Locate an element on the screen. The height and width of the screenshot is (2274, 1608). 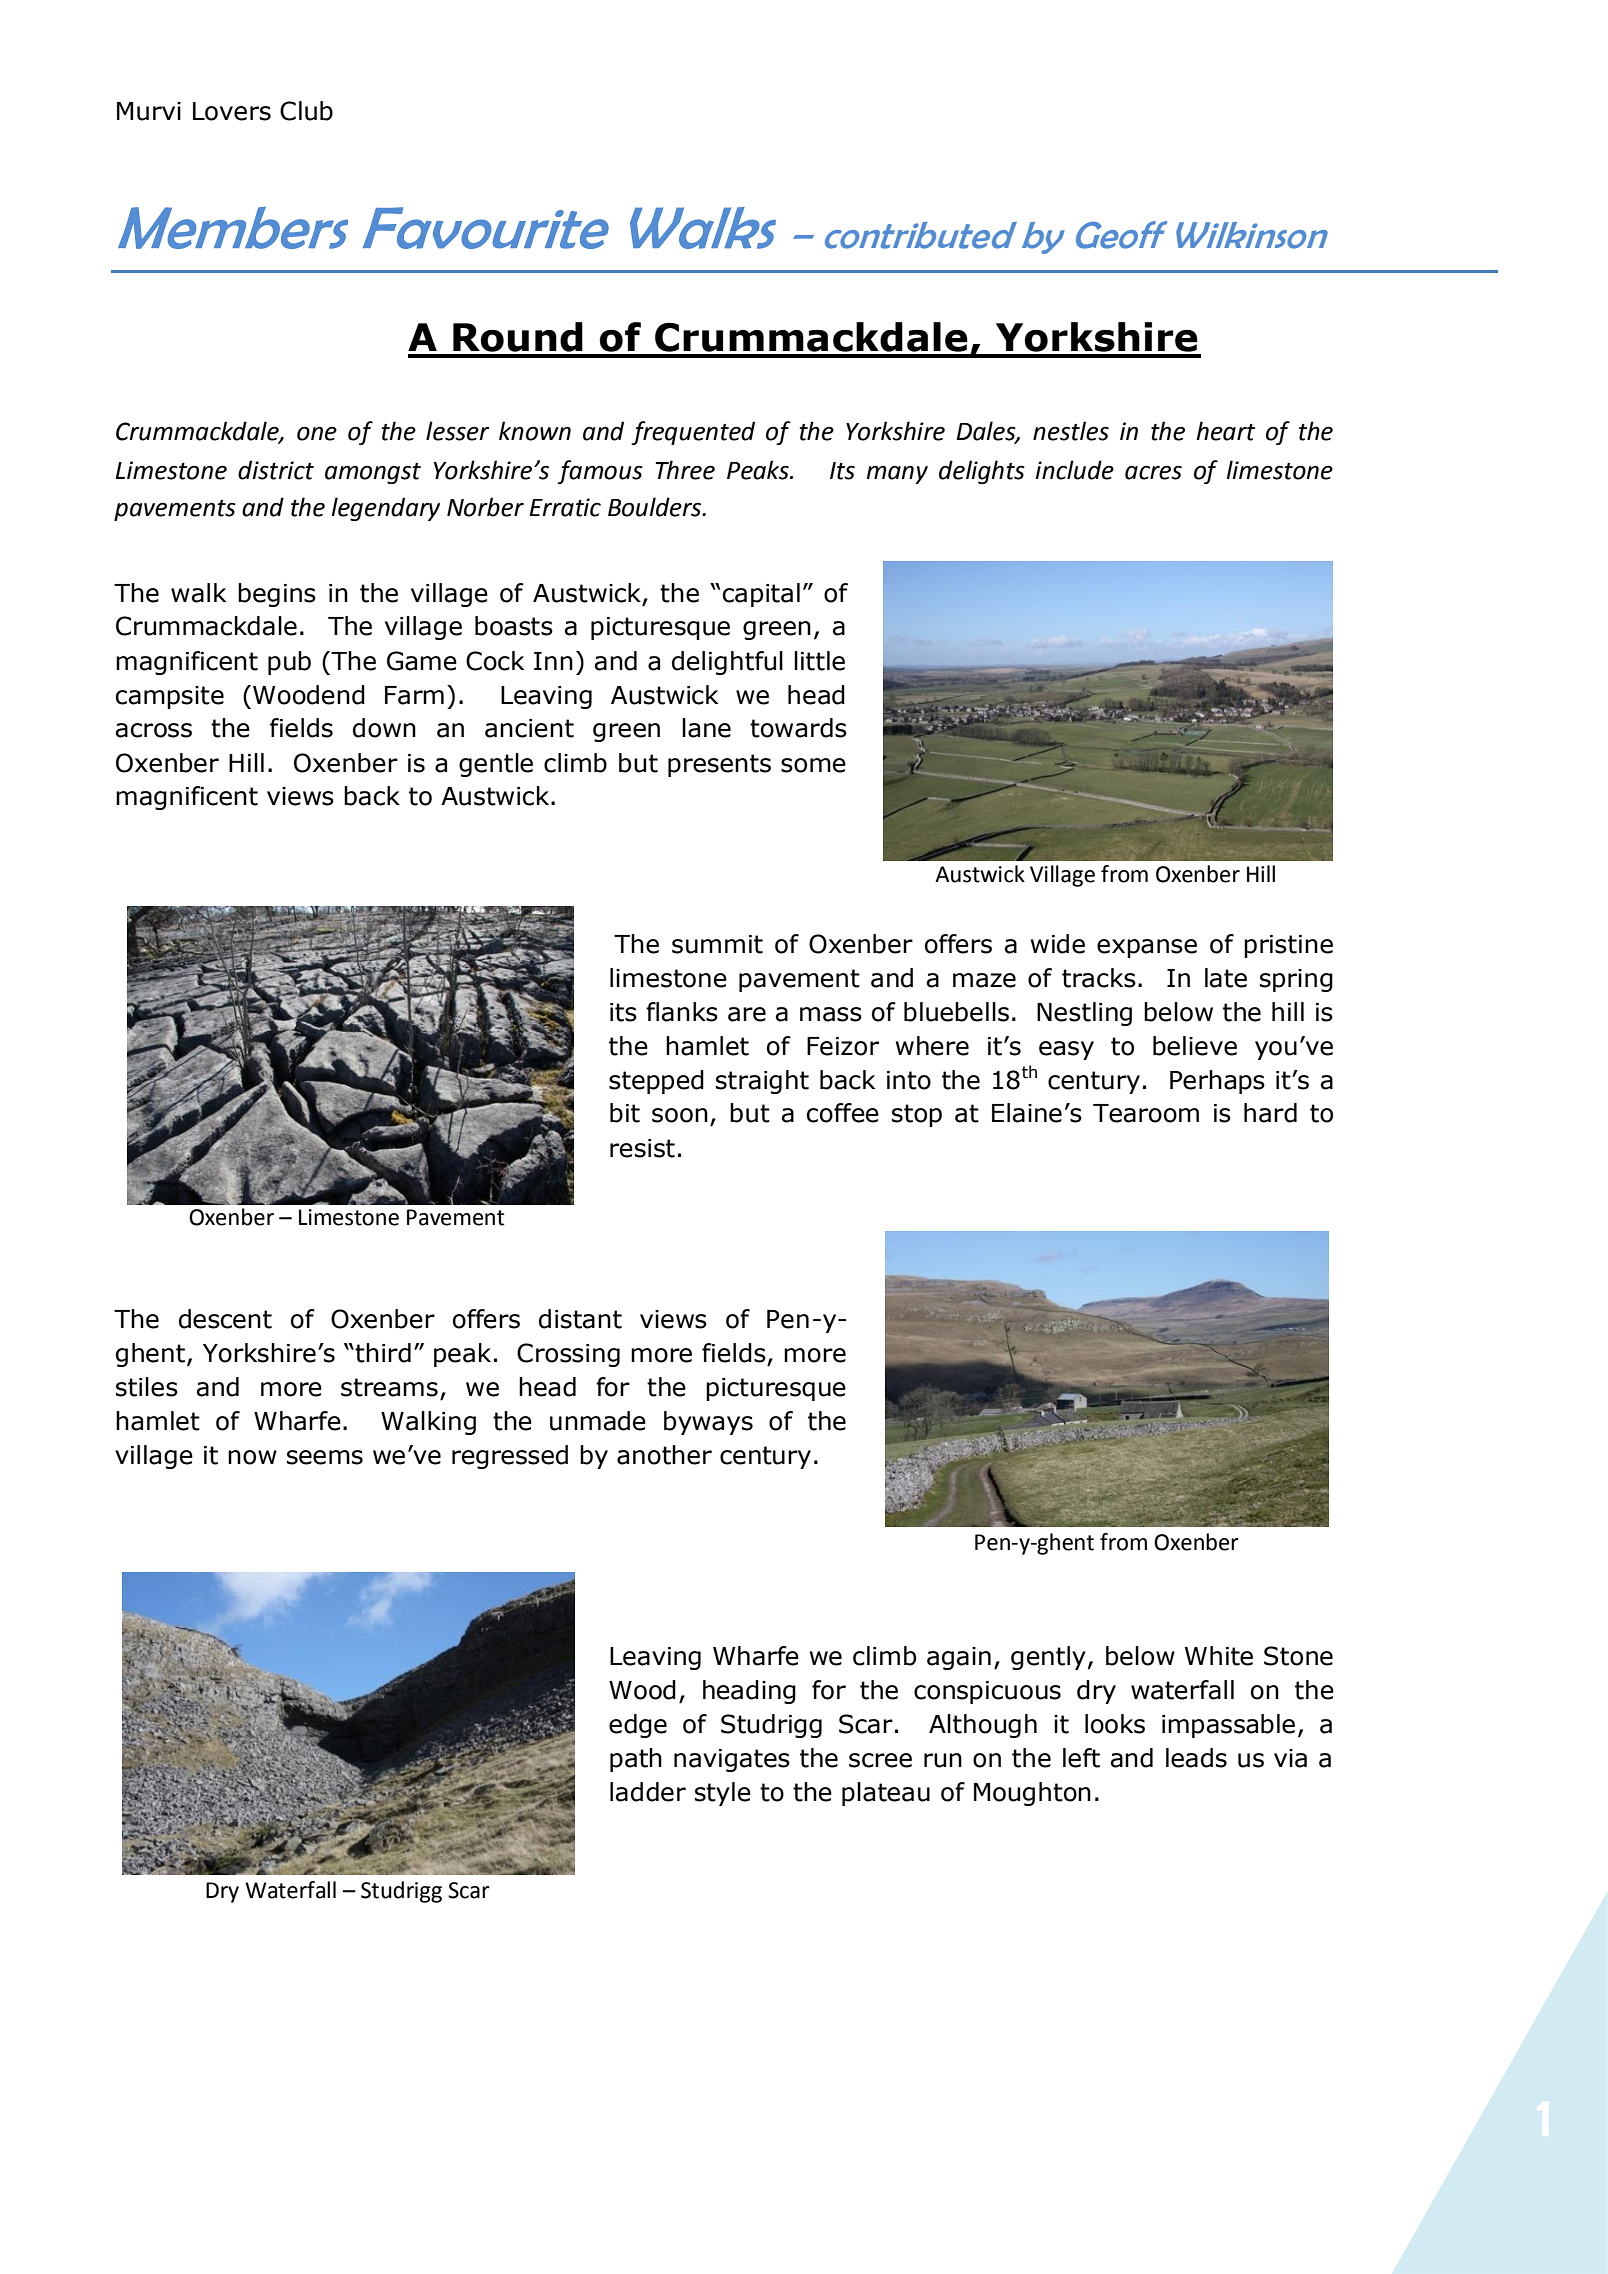
navigates is located at coordinates (732, 1760).
